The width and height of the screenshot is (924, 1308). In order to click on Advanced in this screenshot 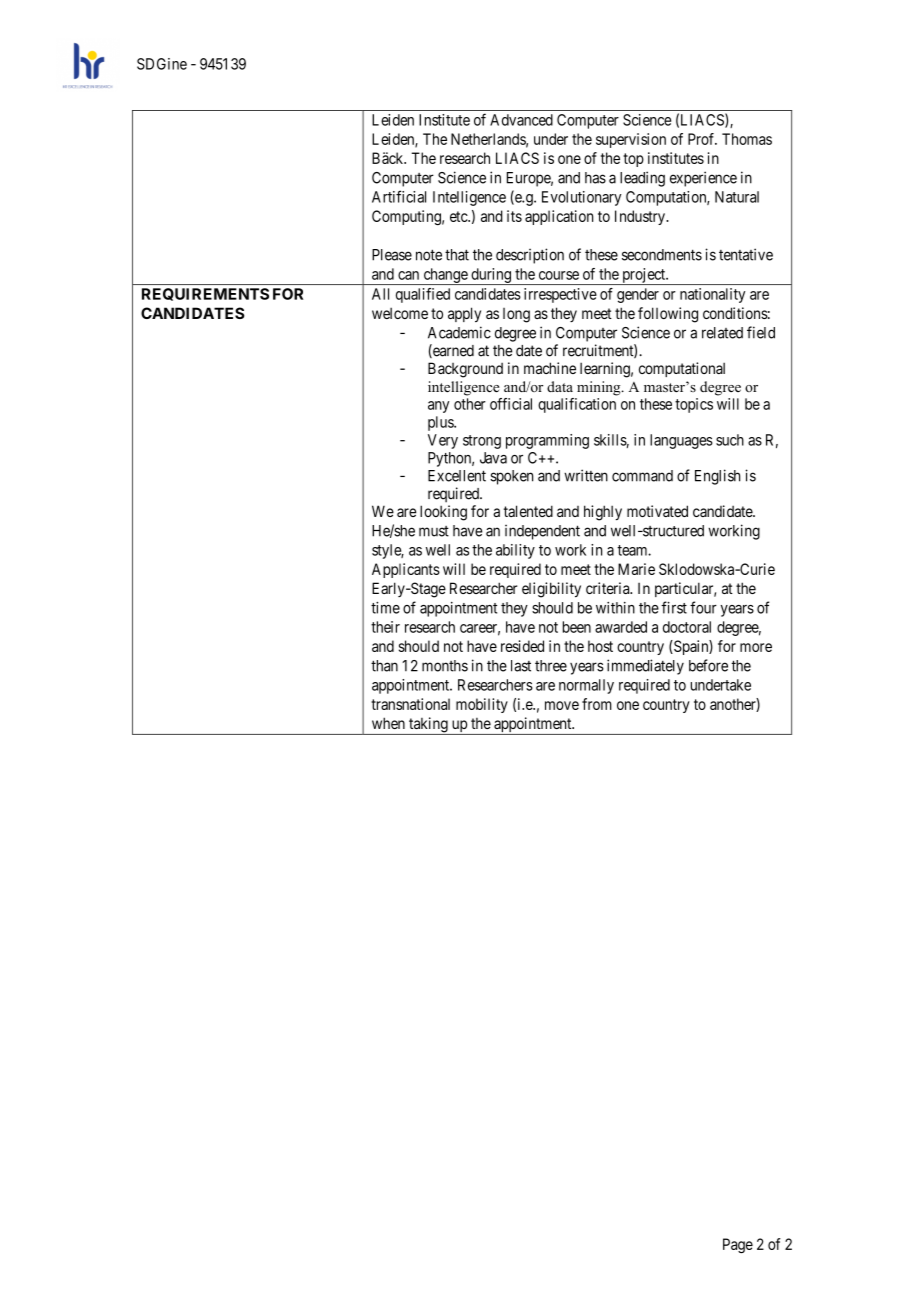, I will do `click(521, 120)`.
